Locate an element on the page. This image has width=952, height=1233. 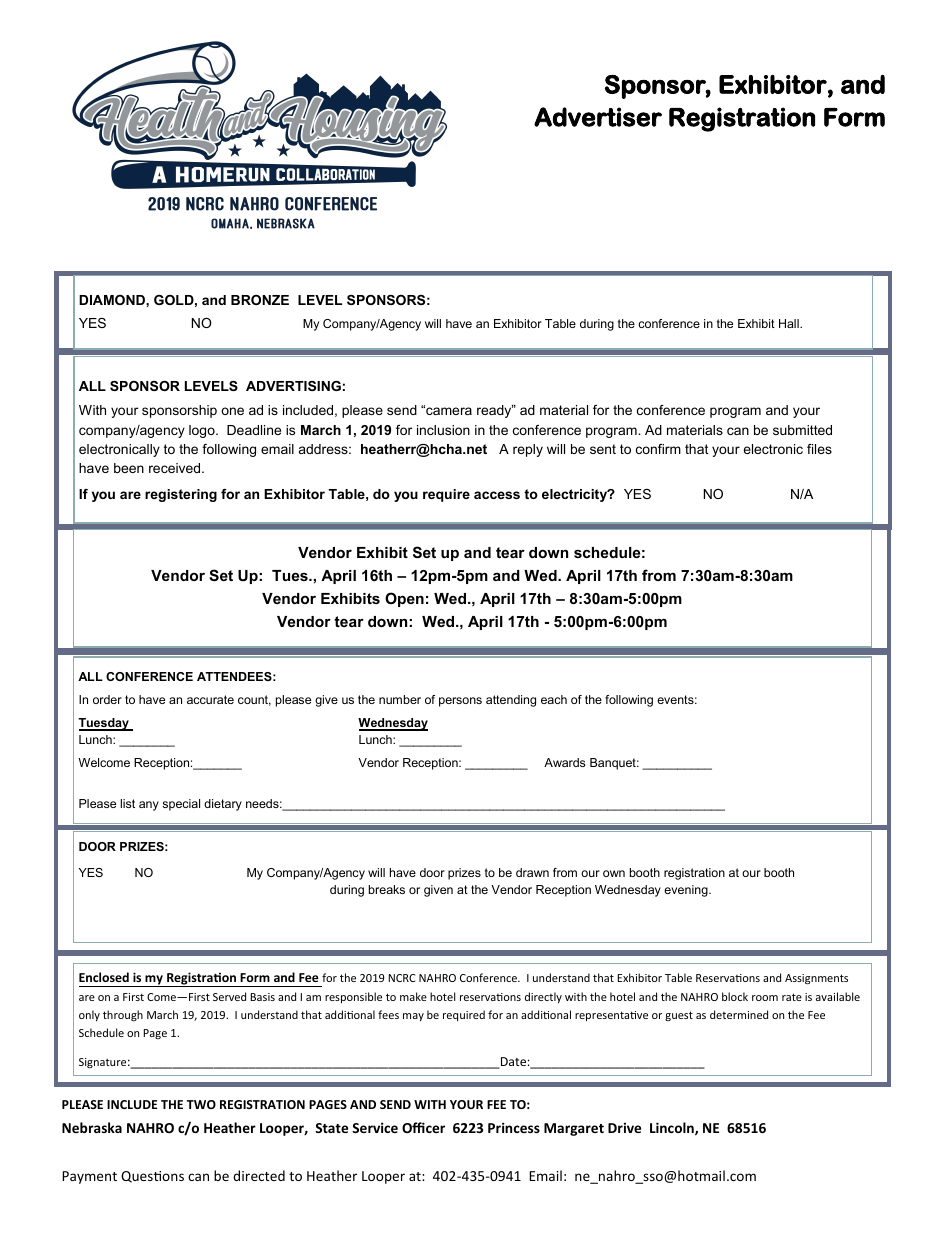
evening is located at coordinates (687, 891).
